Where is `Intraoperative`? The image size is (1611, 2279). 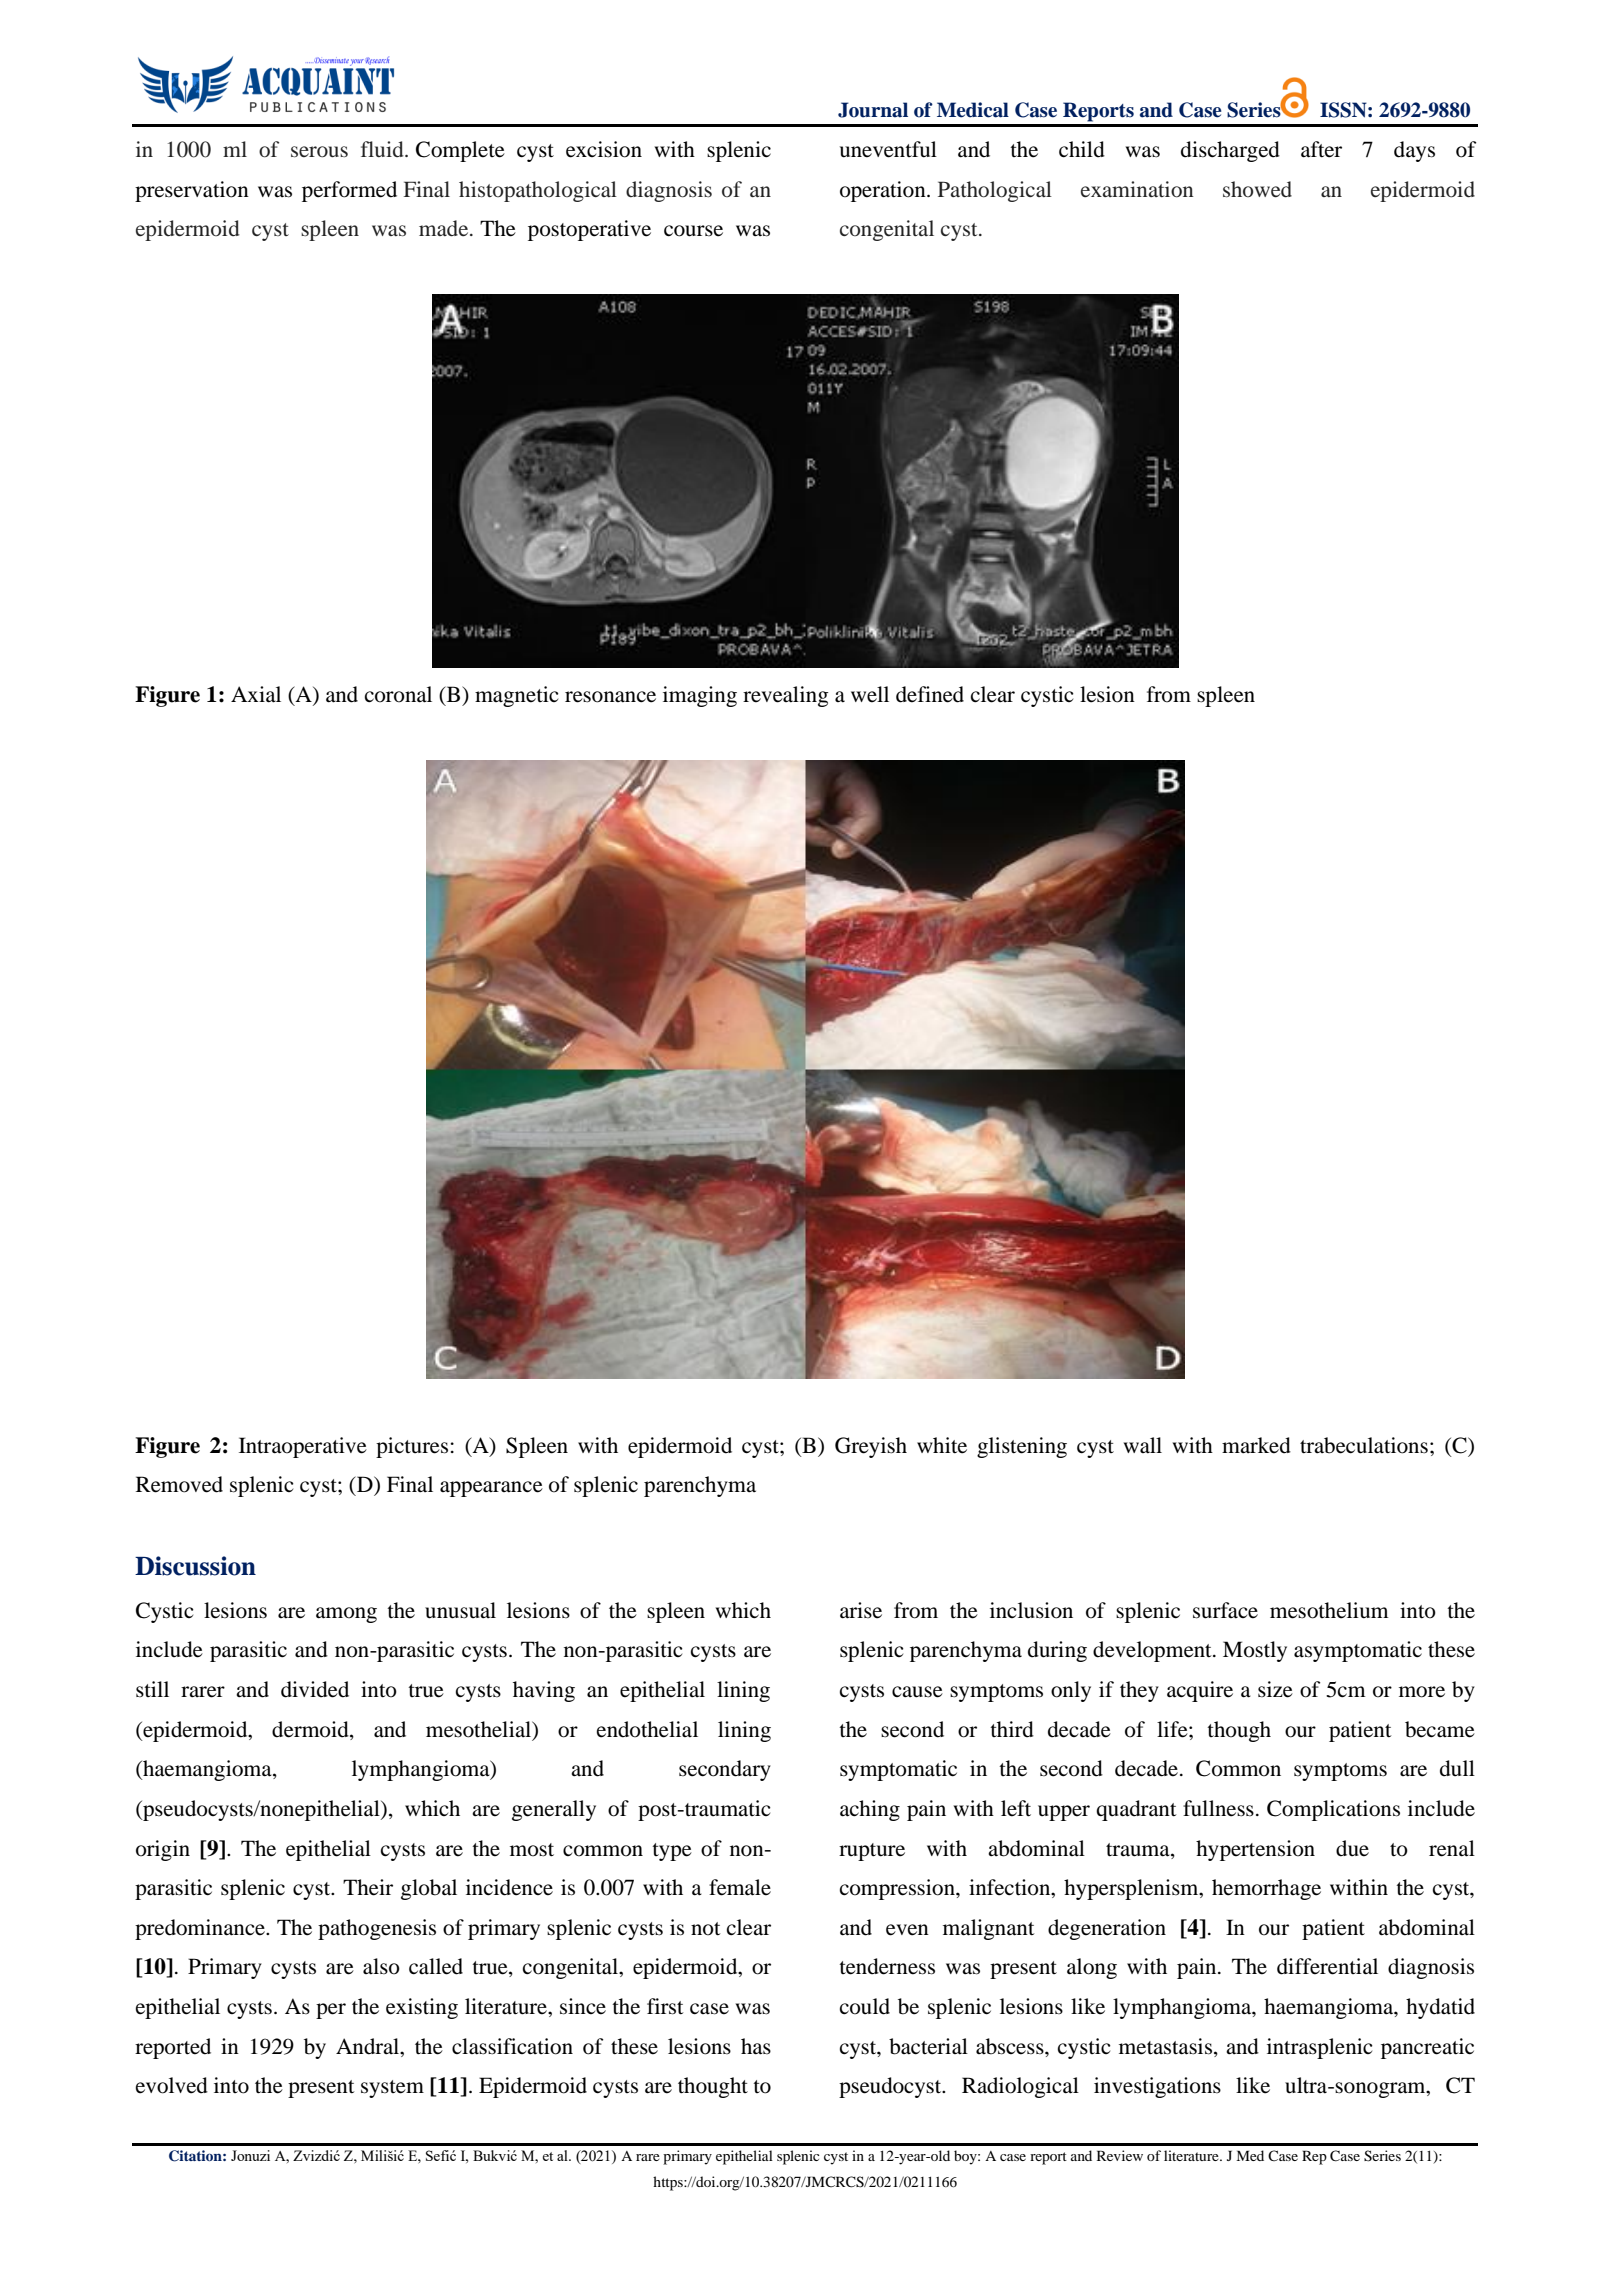
Intraoperative is located at coordinates (303, 1447).
